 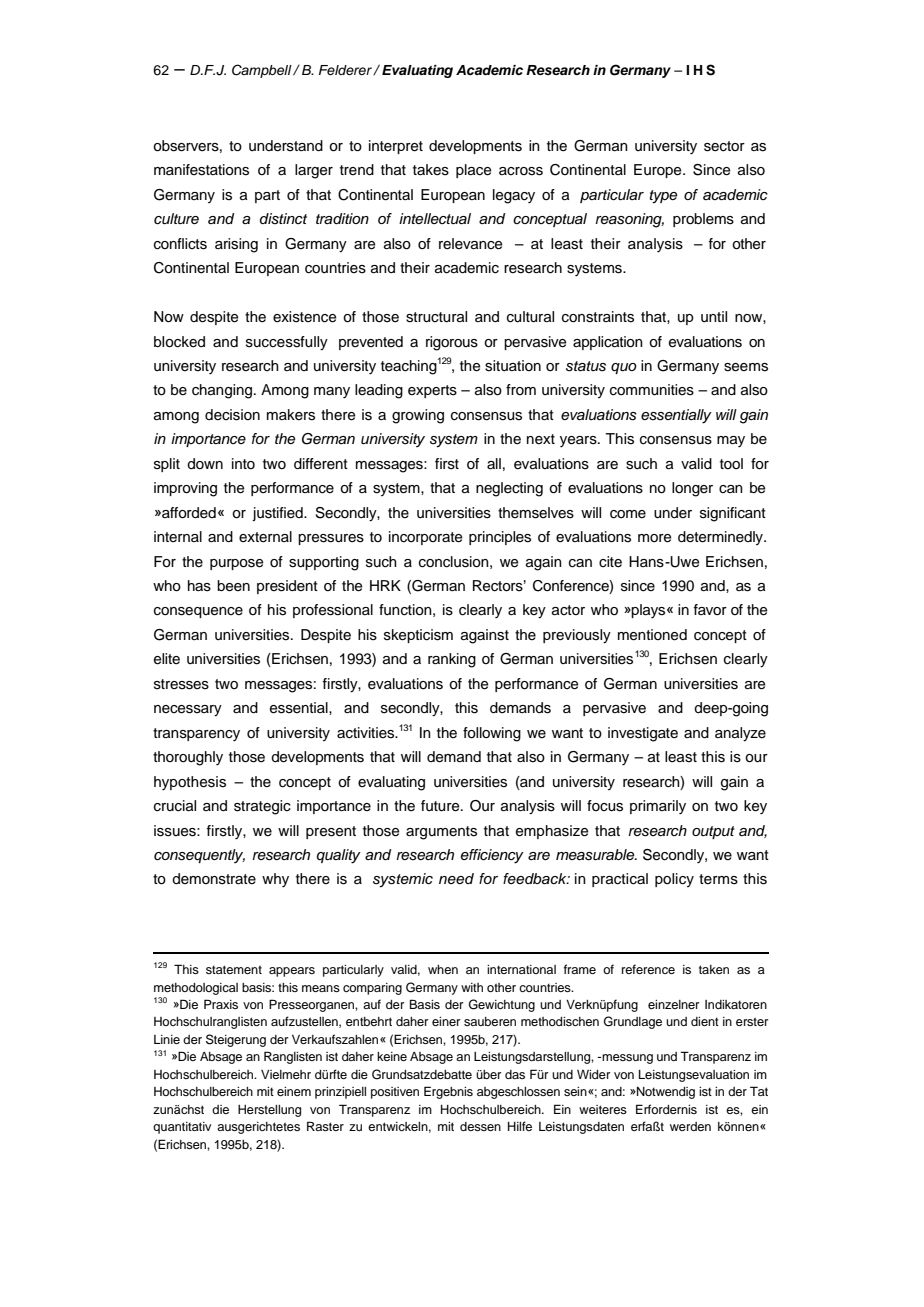 What do you see at coordinates (643, 734) in the document?
I see `investigate` at bounding box center [643, 734].
